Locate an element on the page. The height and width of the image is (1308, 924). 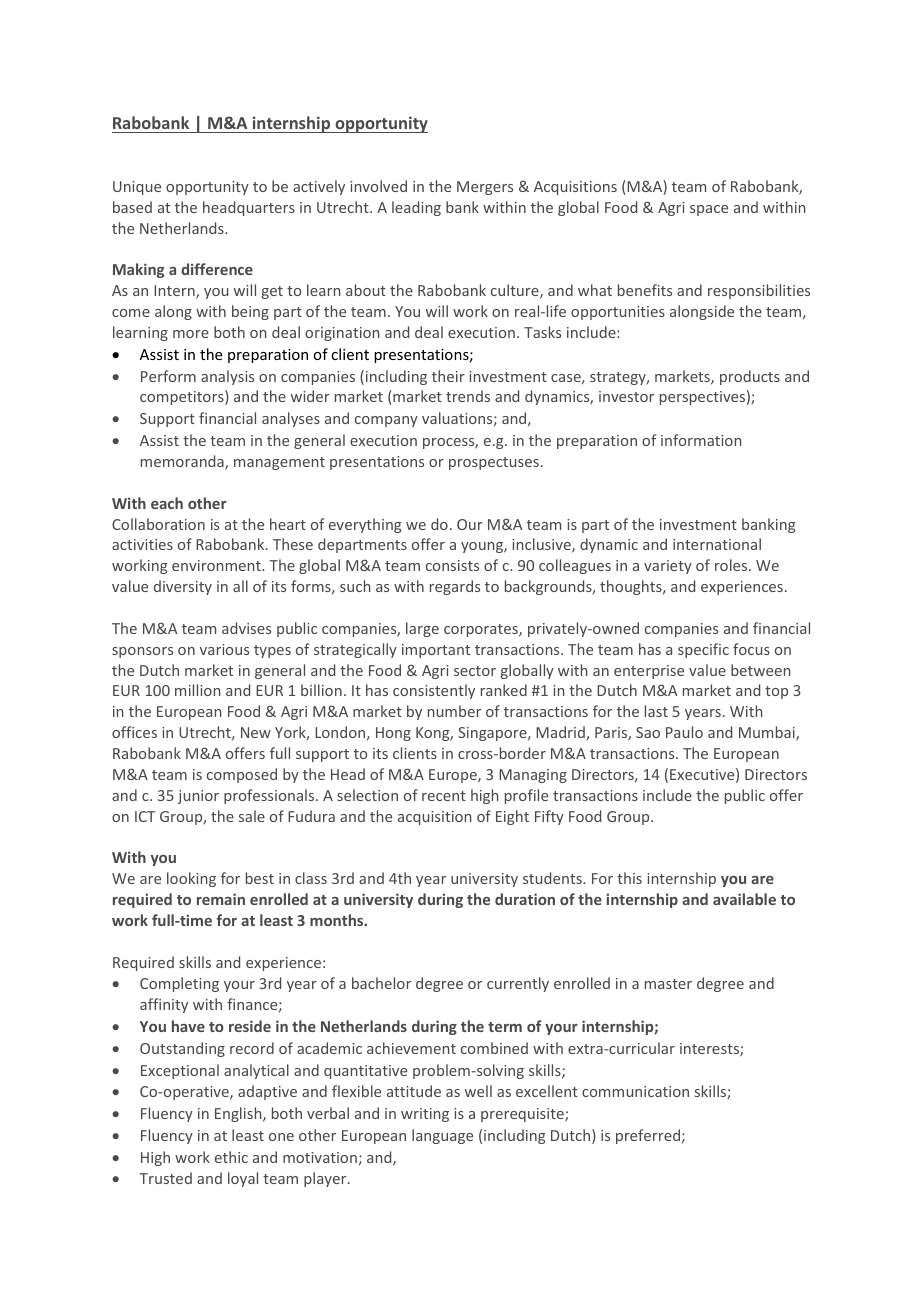
language is located at coordinates (442, 1136).
